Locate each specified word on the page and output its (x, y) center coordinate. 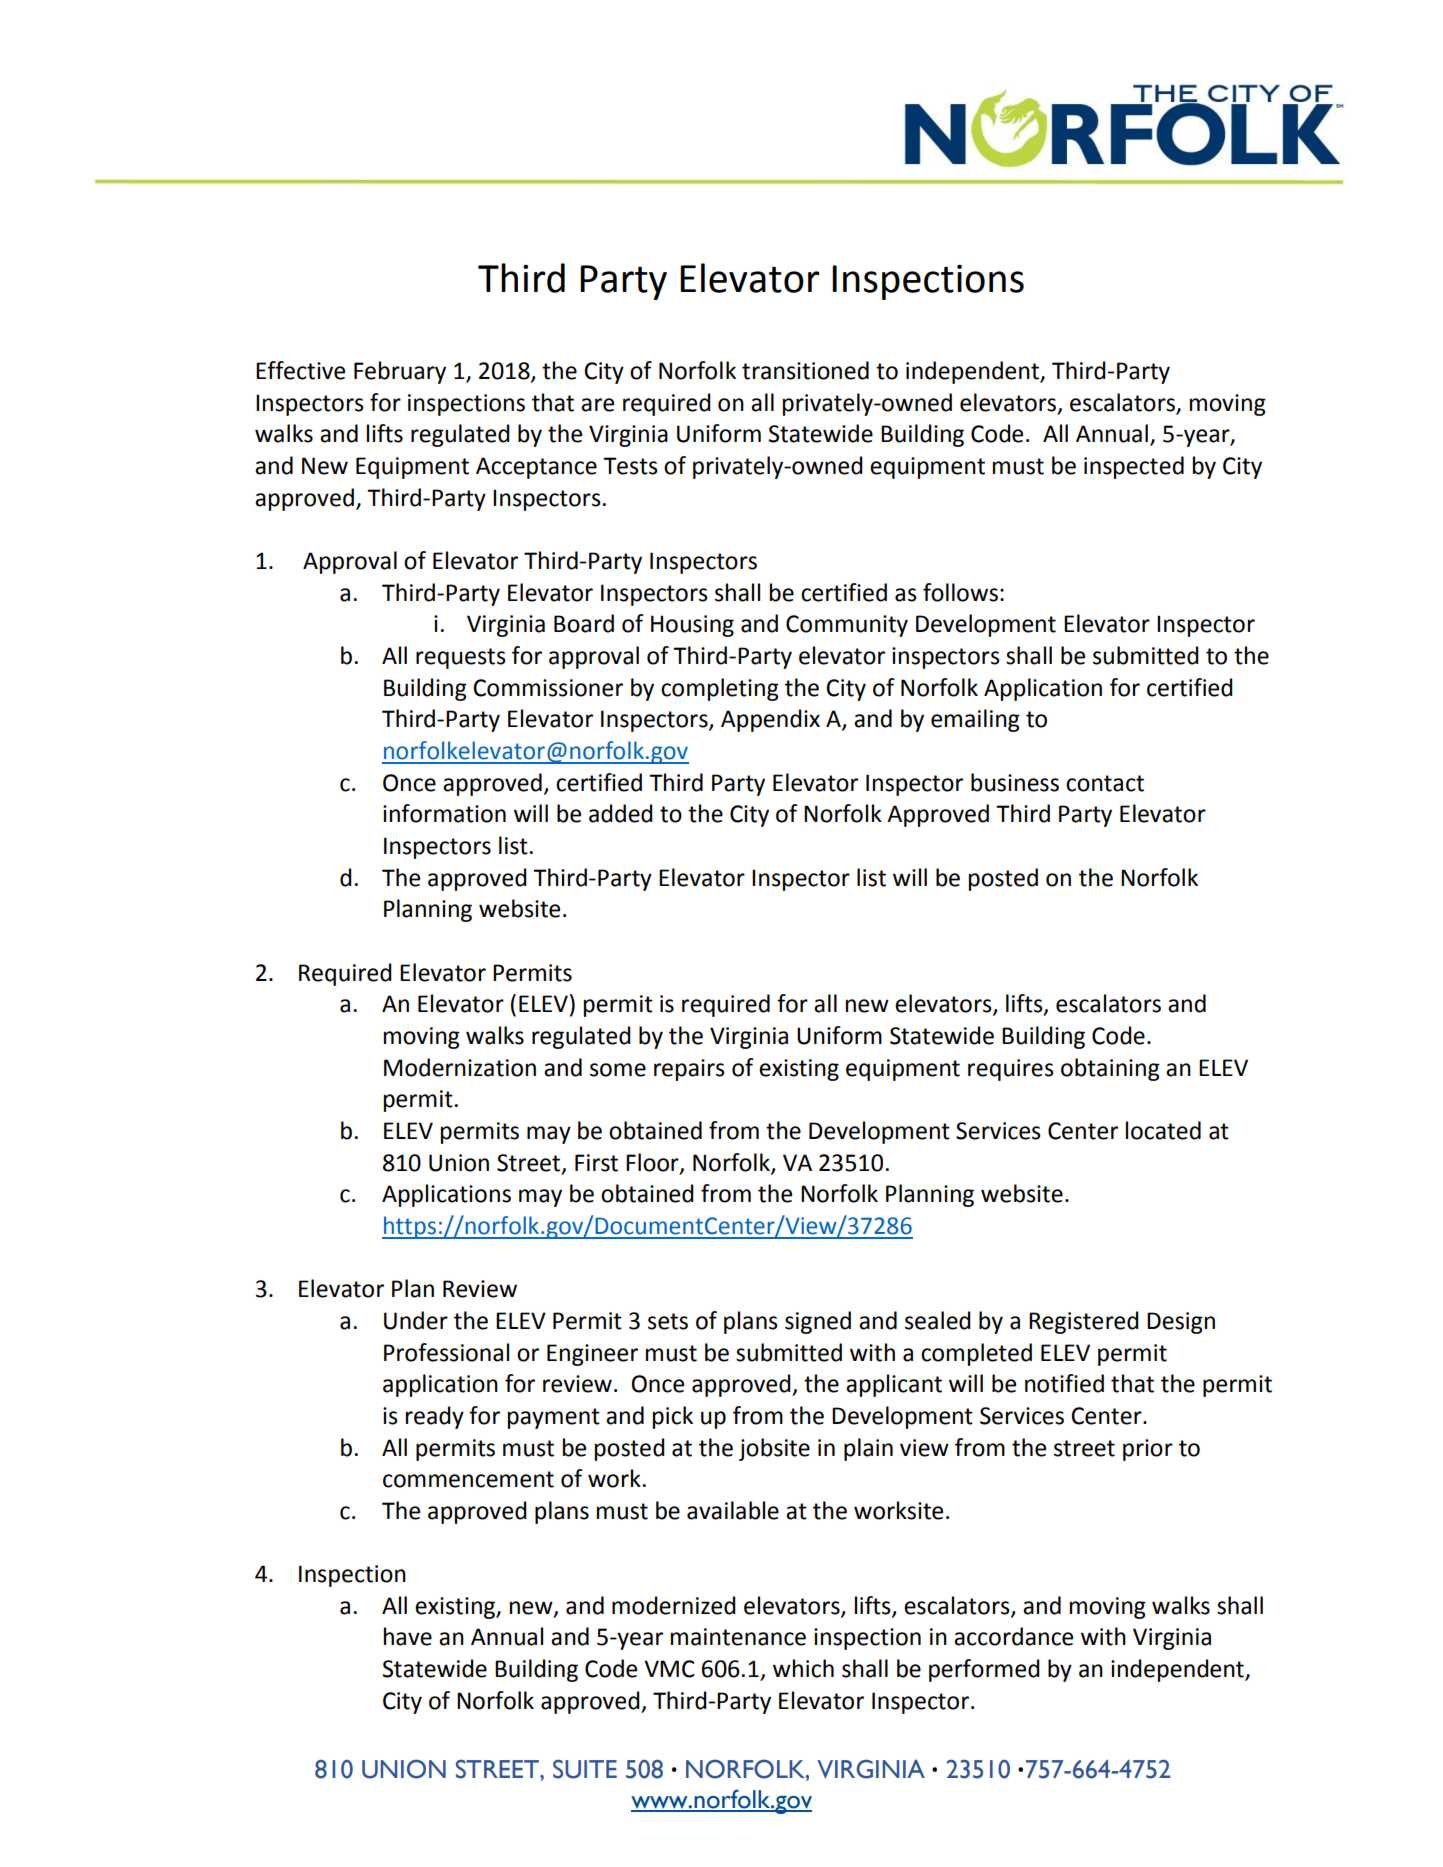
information (444, 813)
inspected (1134, 467)
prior (1148, 1450)
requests (461, 658)
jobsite (774, 1449)
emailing (975, 720)
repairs (689, 1070)
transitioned (805, 370)
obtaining (1110, 1069)
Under (416, 1320)
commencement (468, 1479)
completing (720, 689)
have (408, 1636)
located (1163, 1130)
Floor (653, 1163)
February (400, 372)
